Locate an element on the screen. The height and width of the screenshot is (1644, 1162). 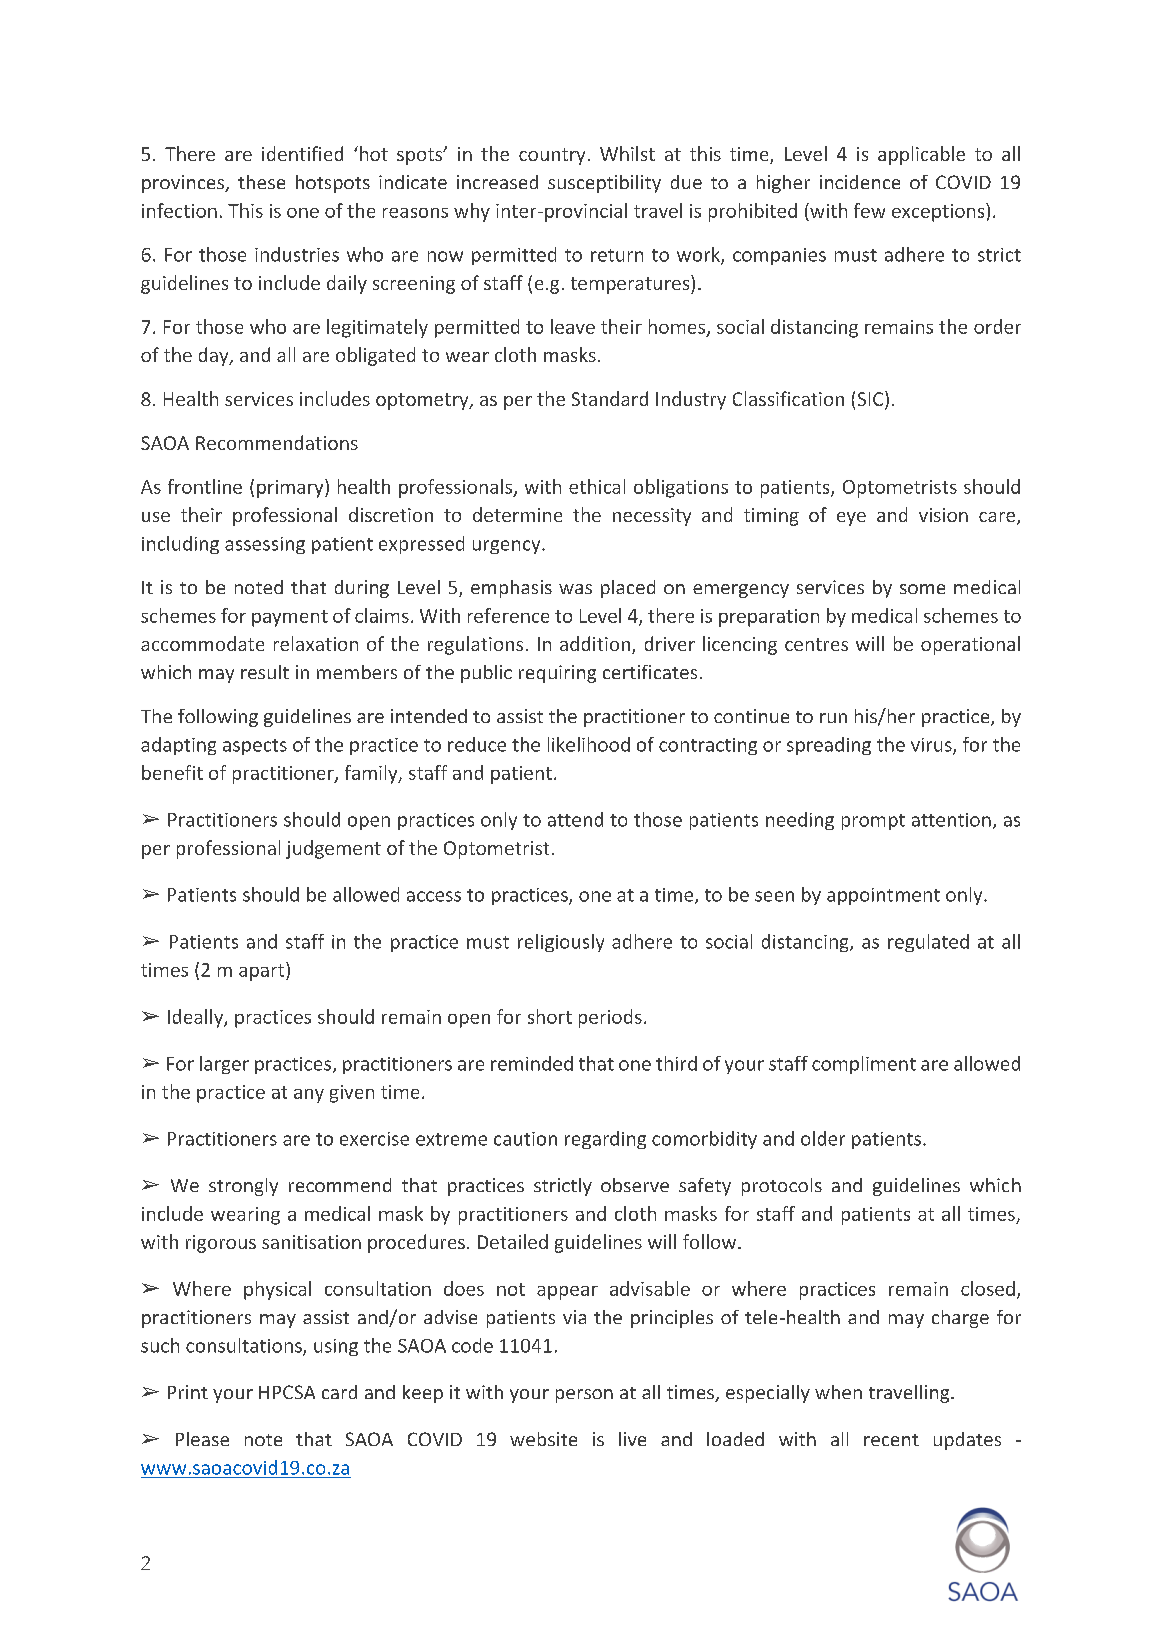
attend is located at coordinates (575, 819).
